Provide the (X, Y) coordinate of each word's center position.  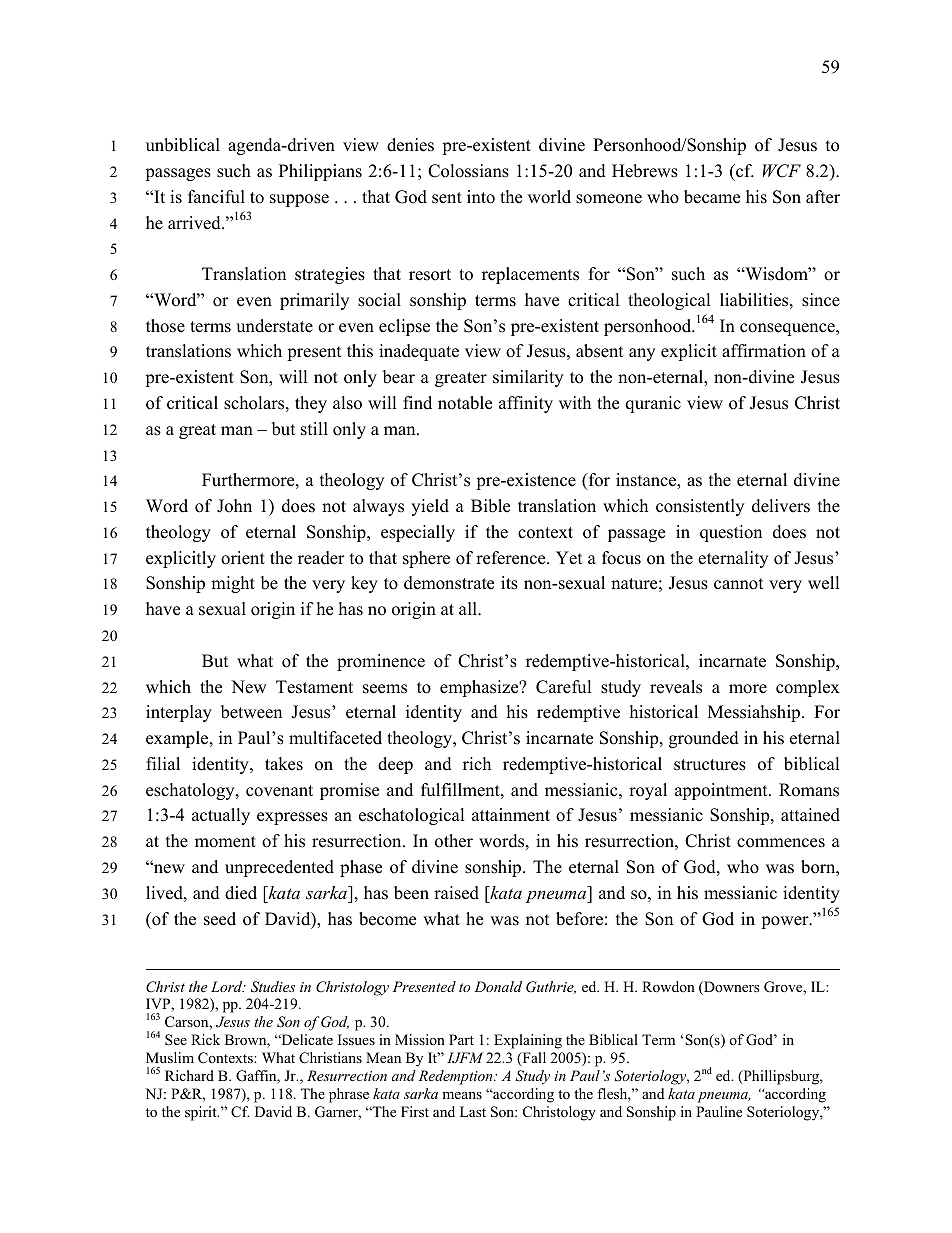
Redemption (457, 1077)
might (233, 584)
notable (465, 403)
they (311, 404)
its (509, 583)
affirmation (764, 351)
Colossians (468, 171)
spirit (202, 1113)
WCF (782, 171)
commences (781, 843)
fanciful (216, 197)
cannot (739, 584)
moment (225, 842)
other (454, 841)
